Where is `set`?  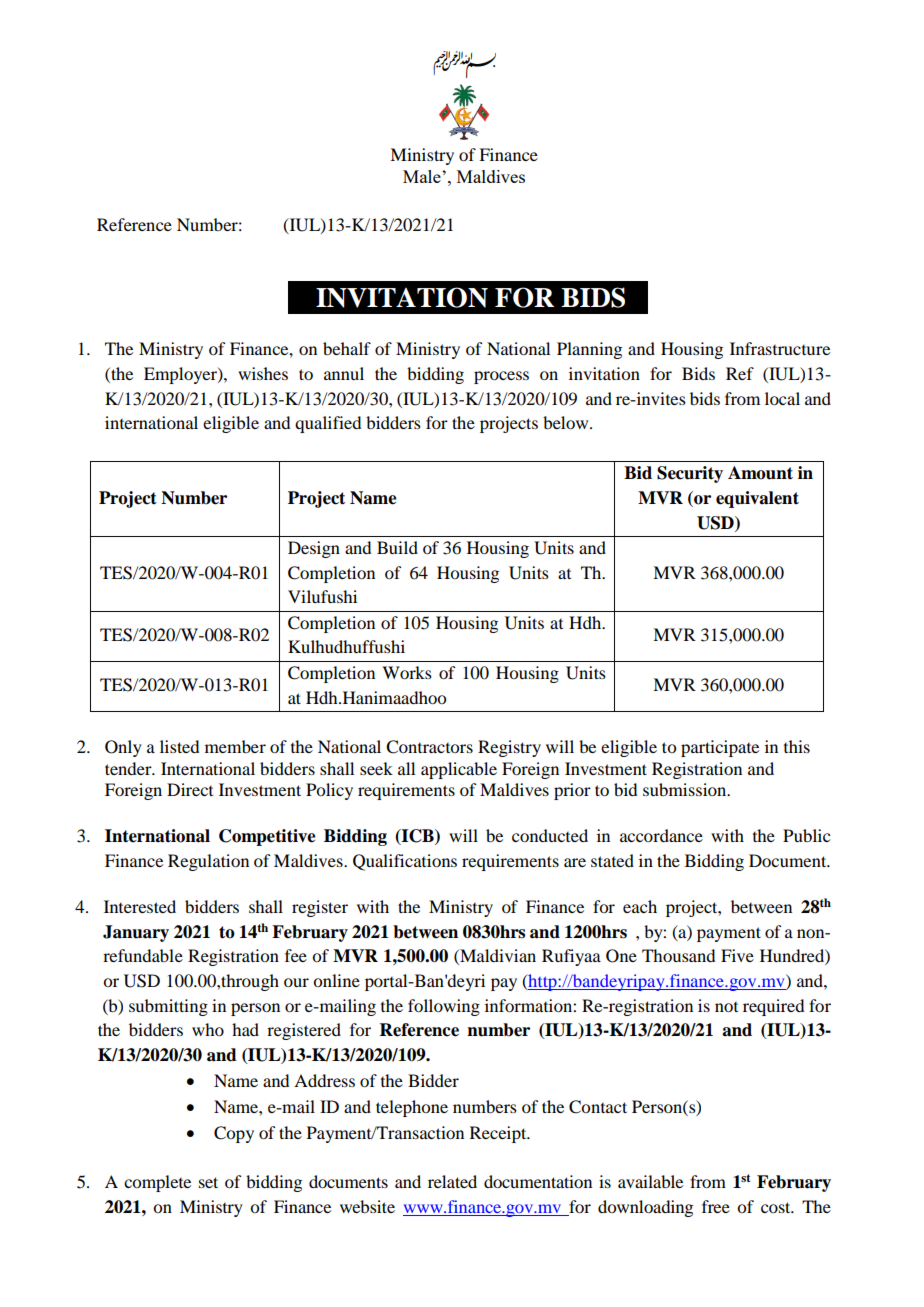
set is located at coordinates (208, 1182).
